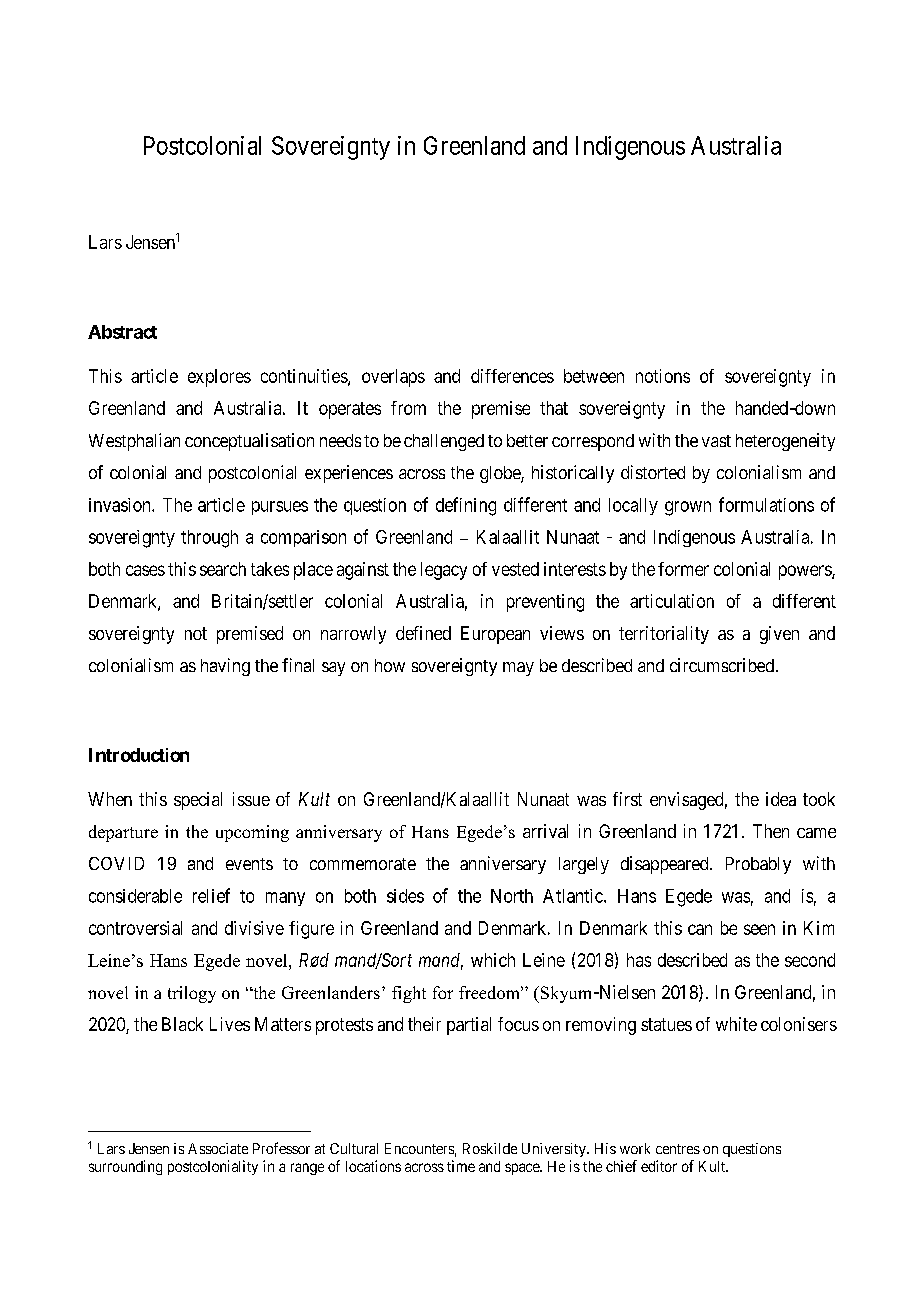 The image size is (924, 1308). What do you see at coordinates (663, 376) in the image?
I see `notions` at bounding box center [663, 376].
